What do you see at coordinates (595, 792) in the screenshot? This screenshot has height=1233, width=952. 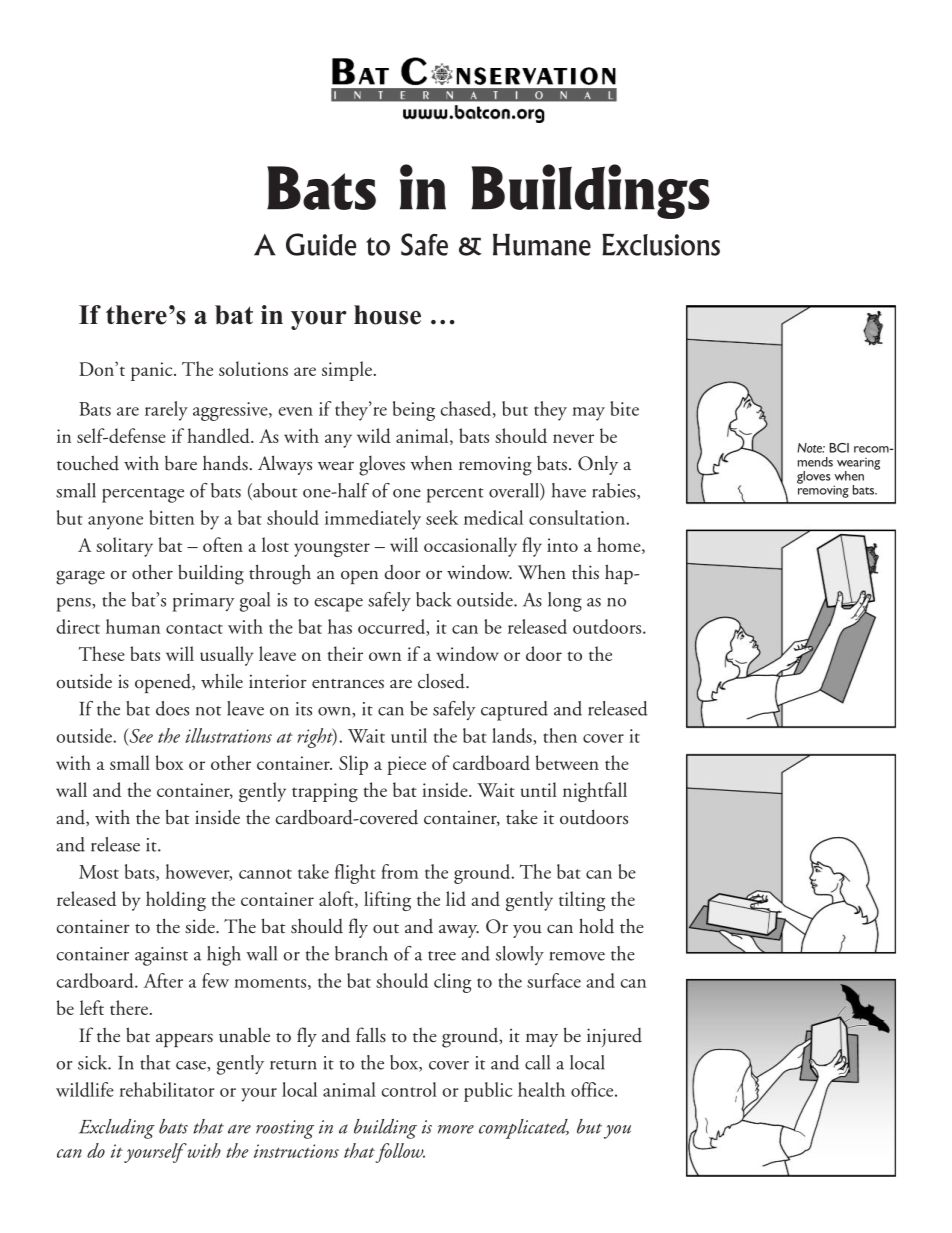 I see `nightfall` at bounding box center [595, 792].
